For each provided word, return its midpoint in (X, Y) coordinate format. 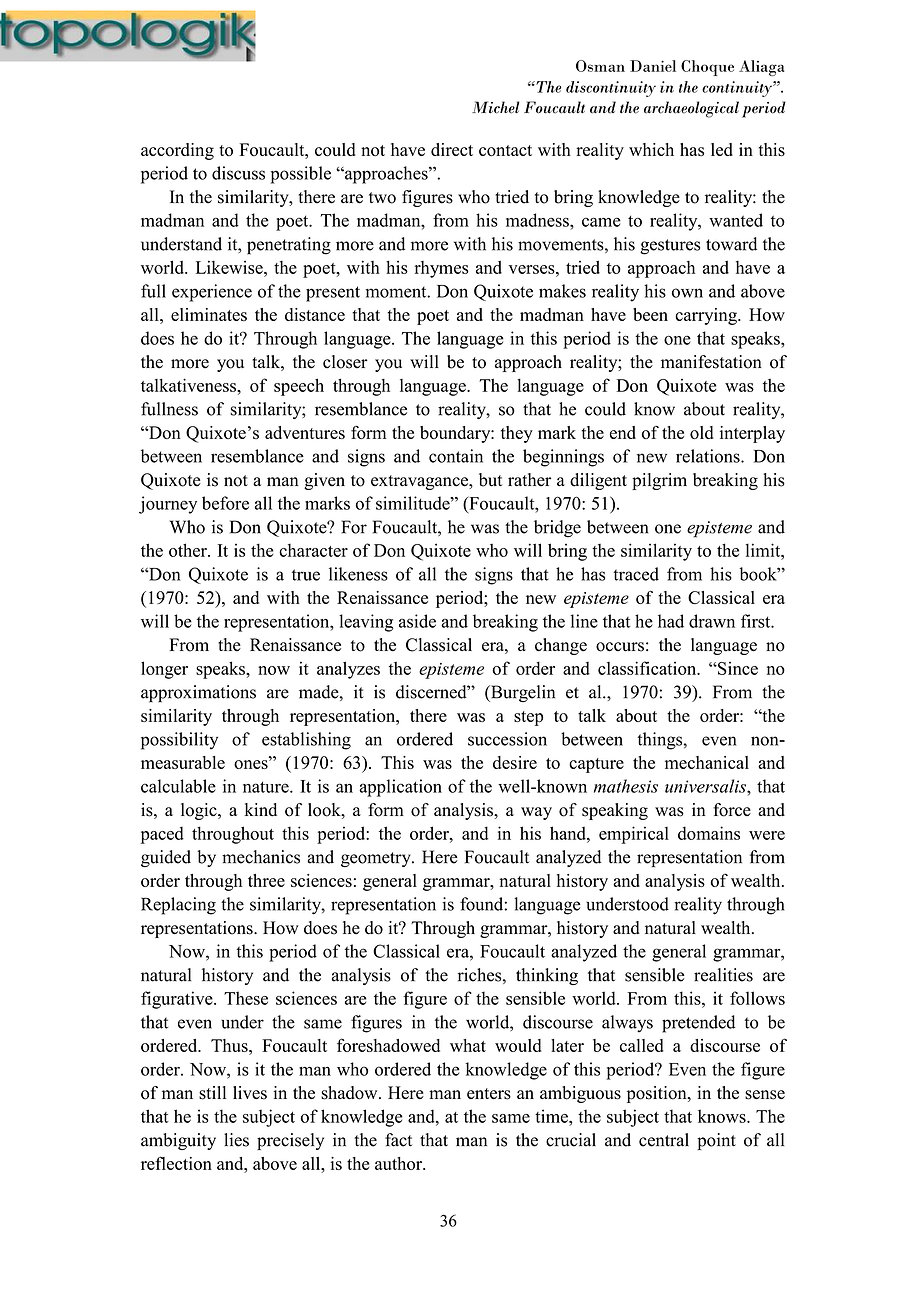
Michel (495, 107)
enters (489, 1094)
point (716, 1141)
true (306, 575)
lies (236, 1140)
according (177, 151)
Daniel (653, 66)
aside (417, 621)
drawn (712, 621)
